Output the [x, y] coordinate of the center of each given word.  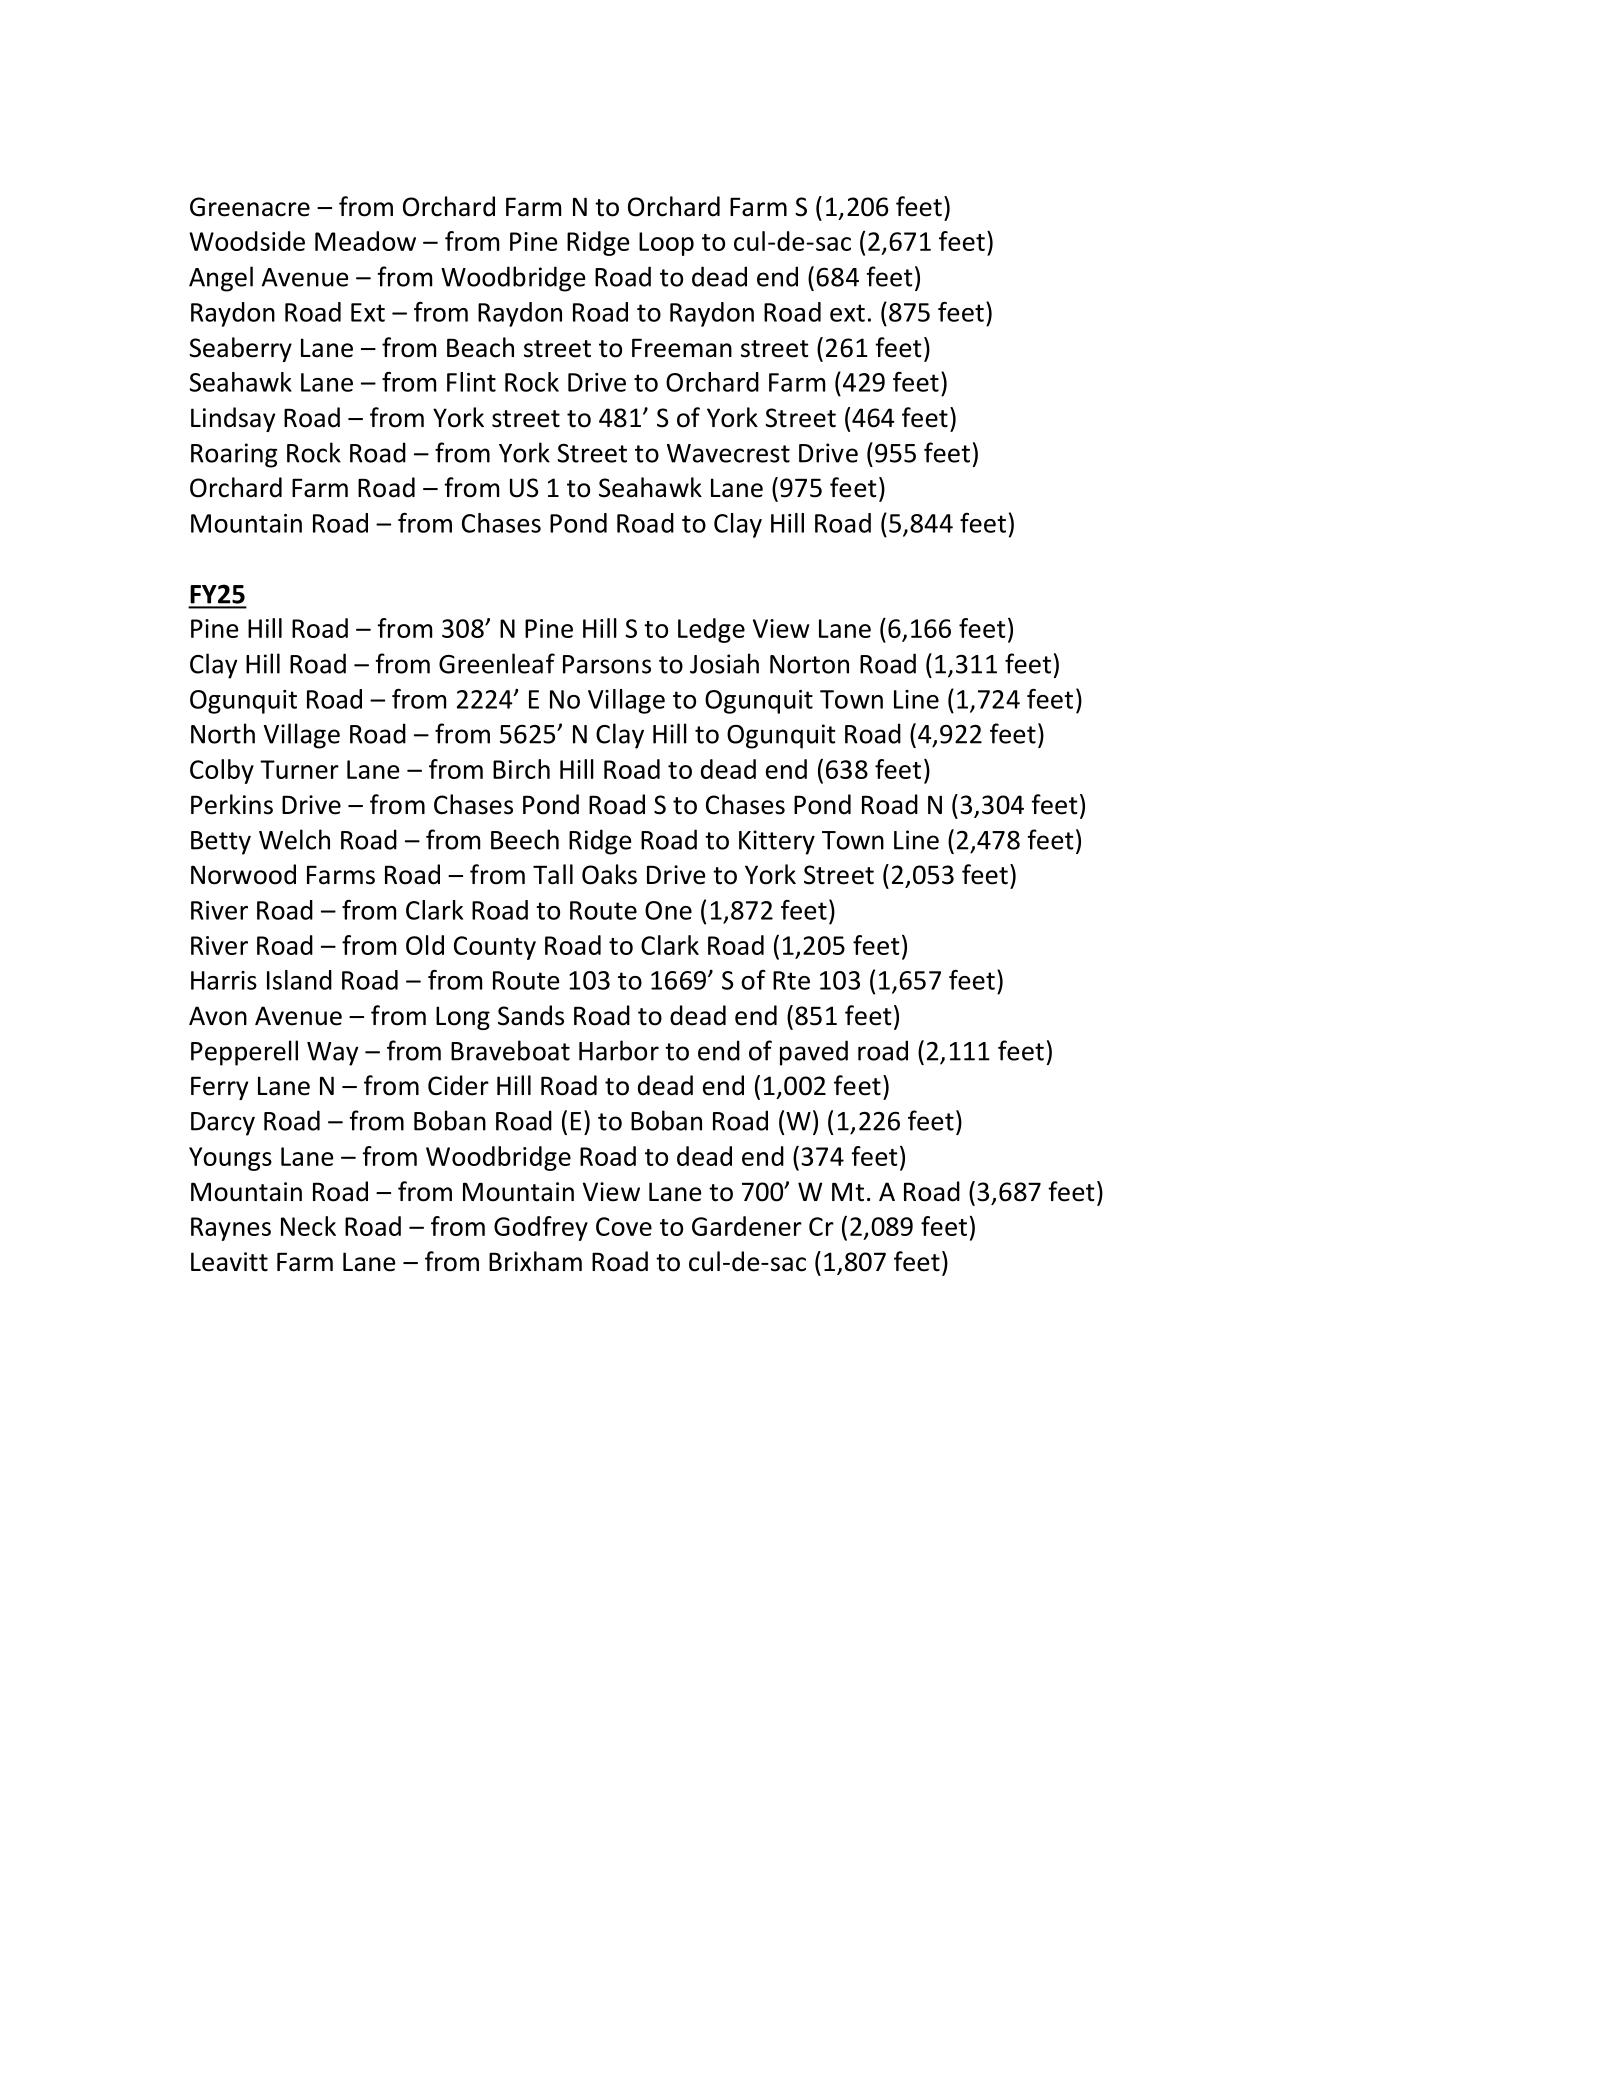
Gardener [747, 1226]
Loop [666, 244]
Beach [480, 347]
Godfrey [541, 1228]
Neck [308, 1226]
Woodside [247, 241]
